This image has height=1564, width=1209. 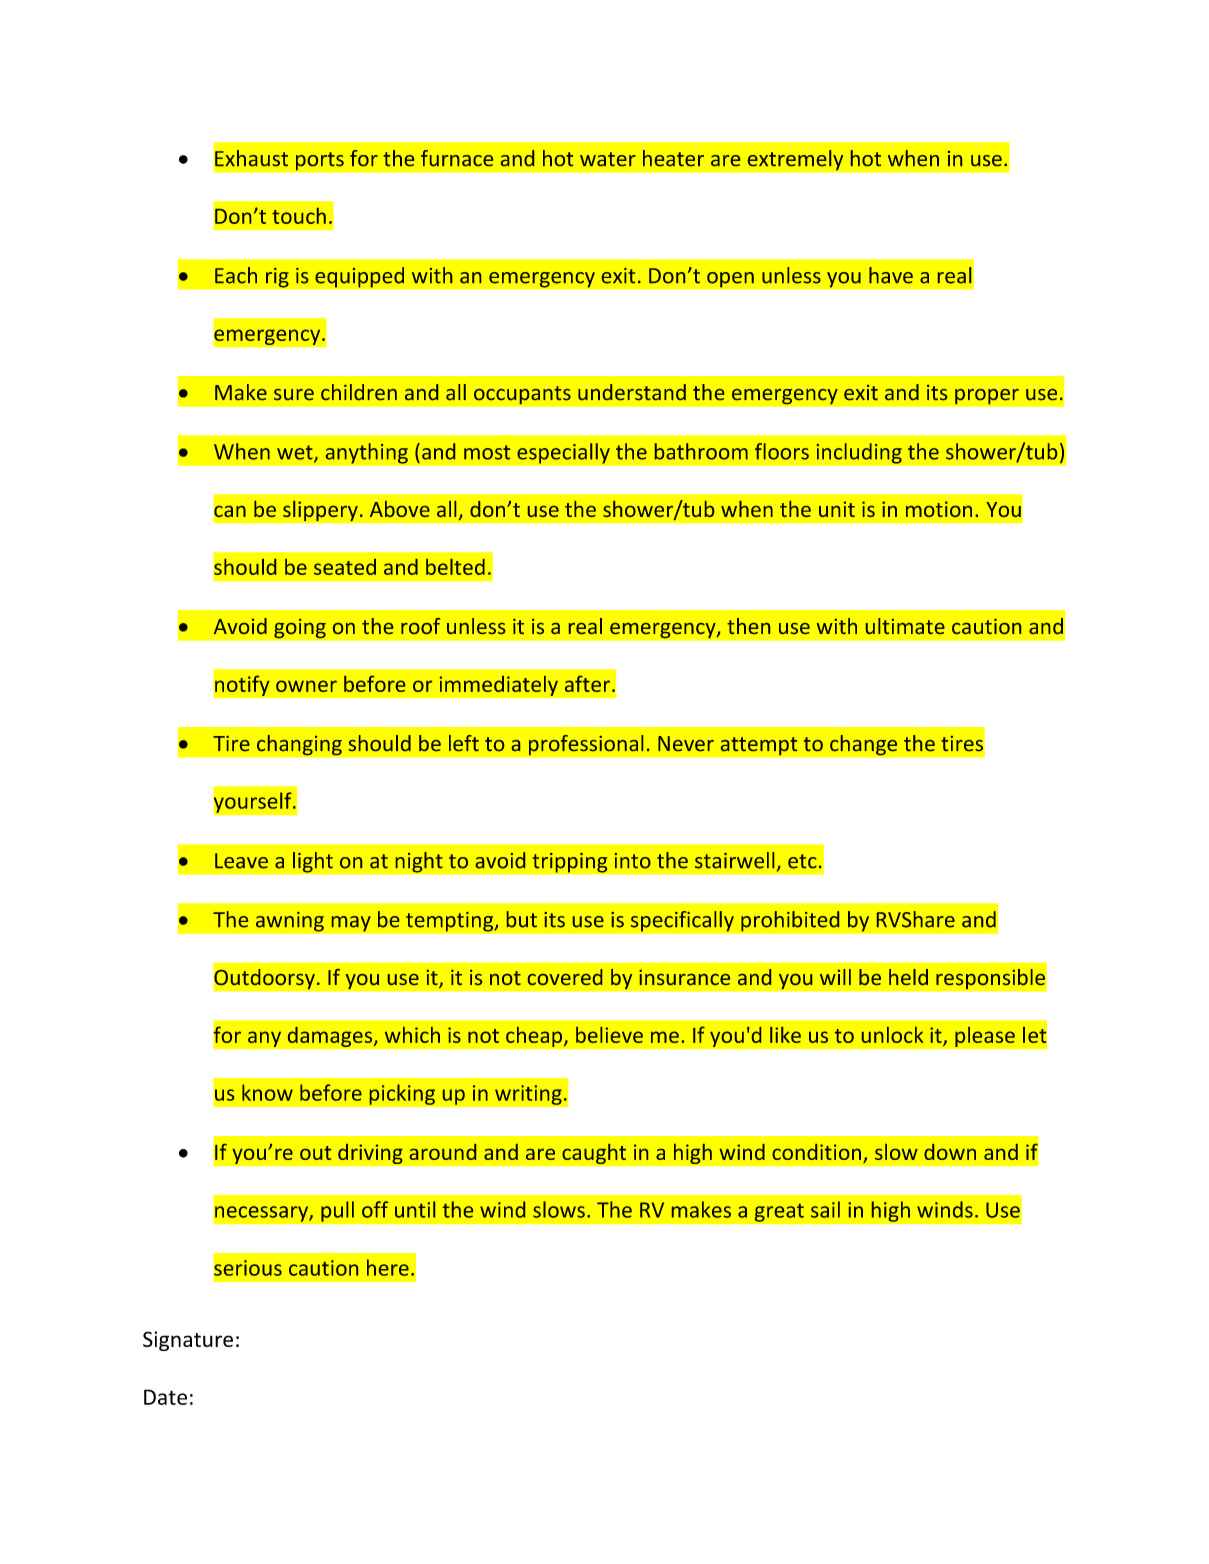 What do you see at coordinates (795, 160) in the image?
I see `extremely` at bounding box center [795, 160].
